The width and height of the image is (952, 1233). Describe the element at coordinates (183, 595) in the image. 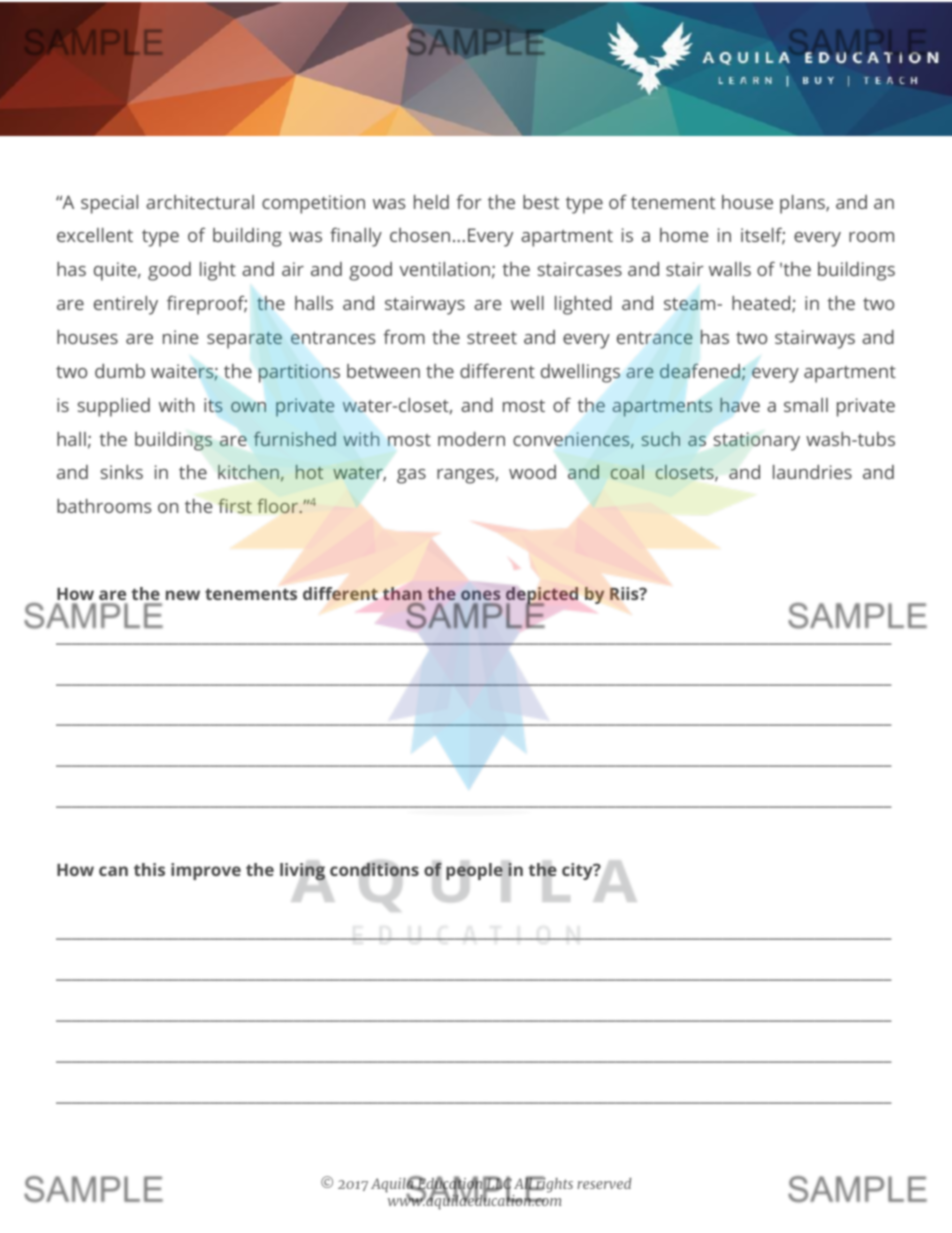

I see `new` at that location.
